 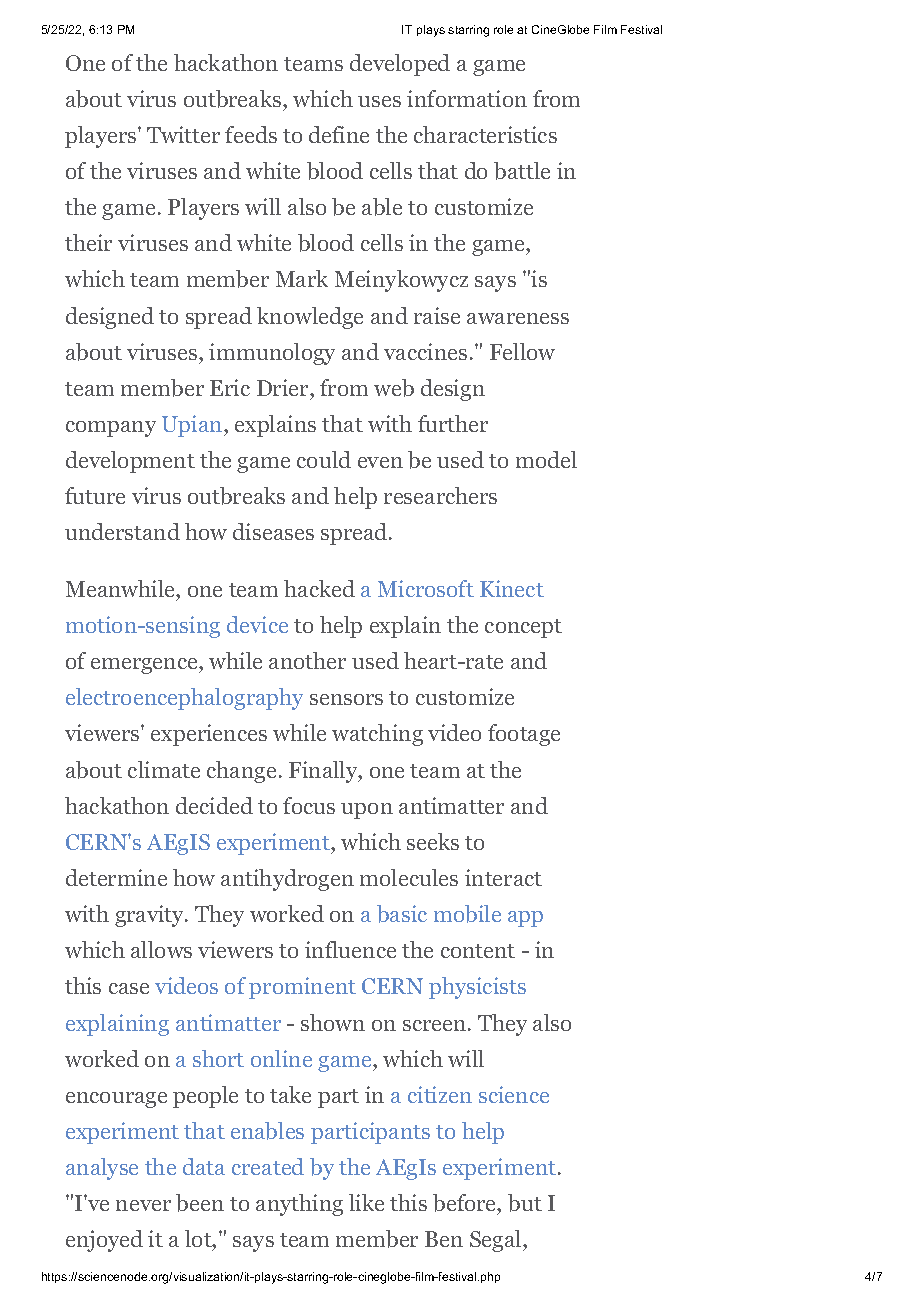 What do you see at coordinates (319, 588) in the document?
I see `hacked` at bounding box center [319, 588].
